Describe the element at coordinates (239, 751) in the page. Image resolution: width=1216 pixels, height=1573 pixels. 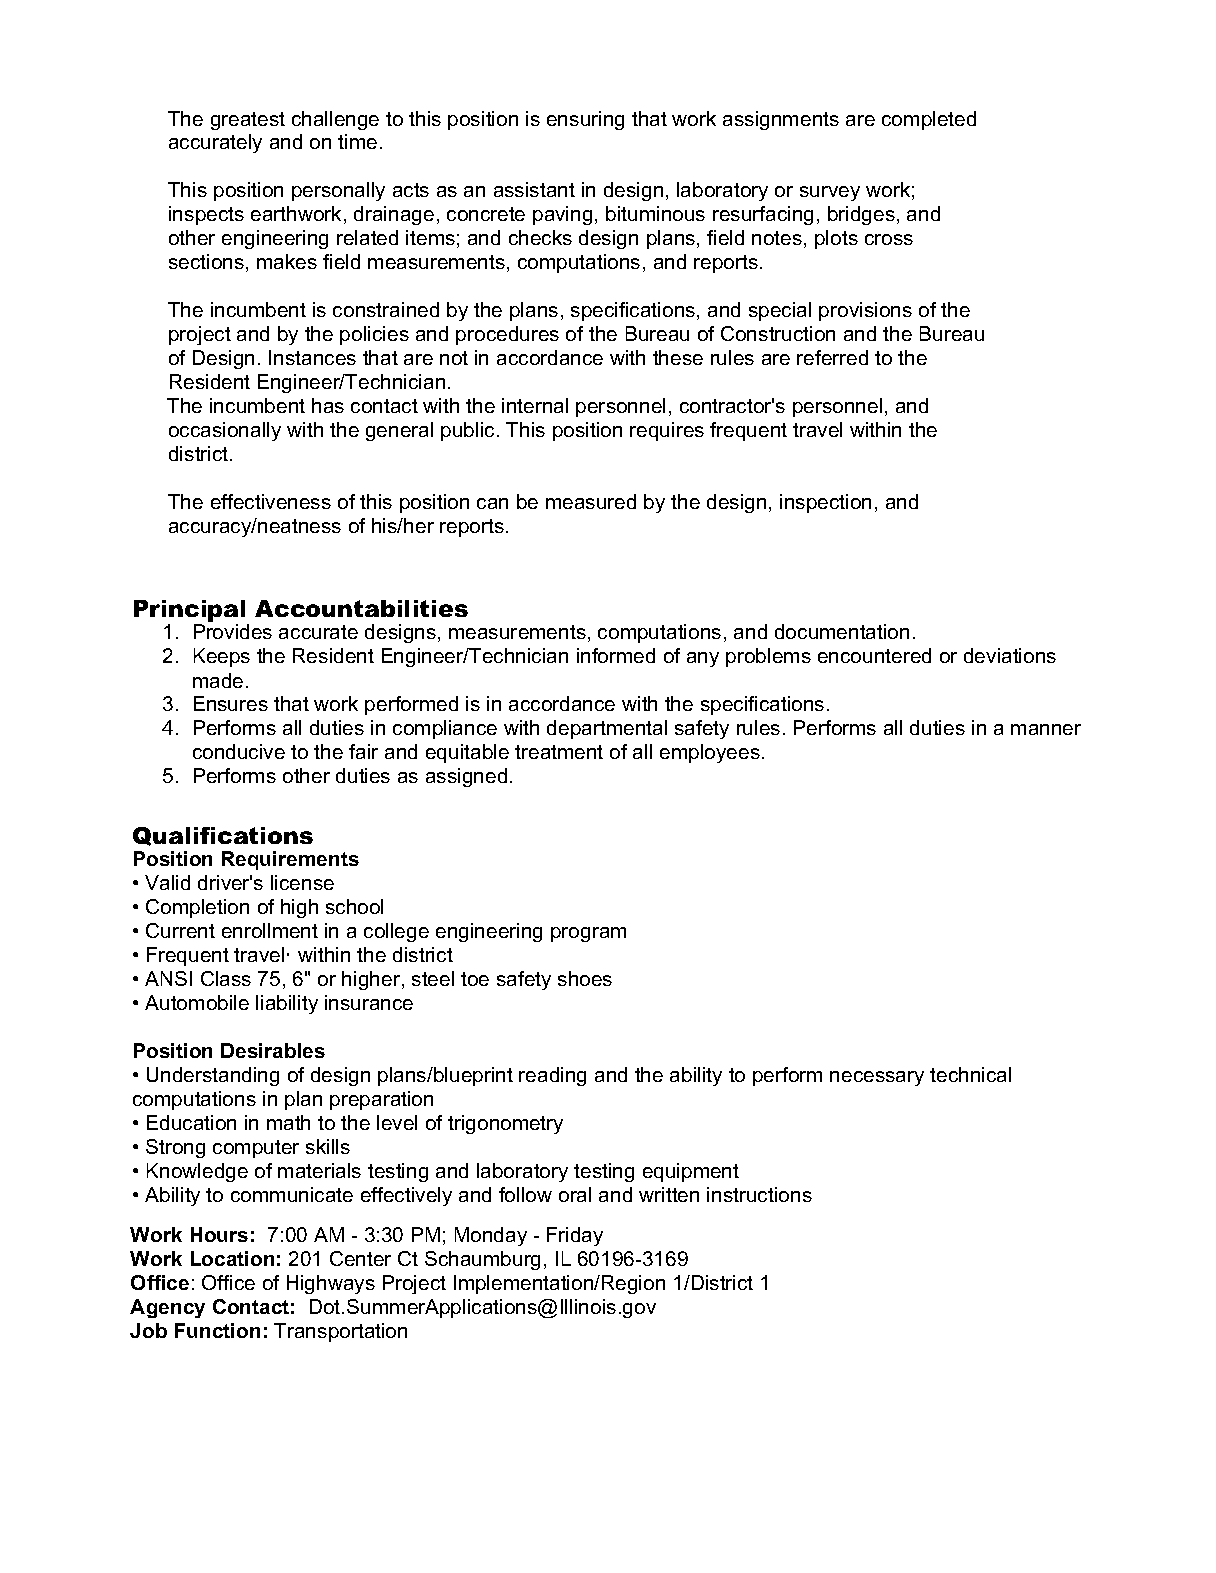
I see `conducive` at that location.
